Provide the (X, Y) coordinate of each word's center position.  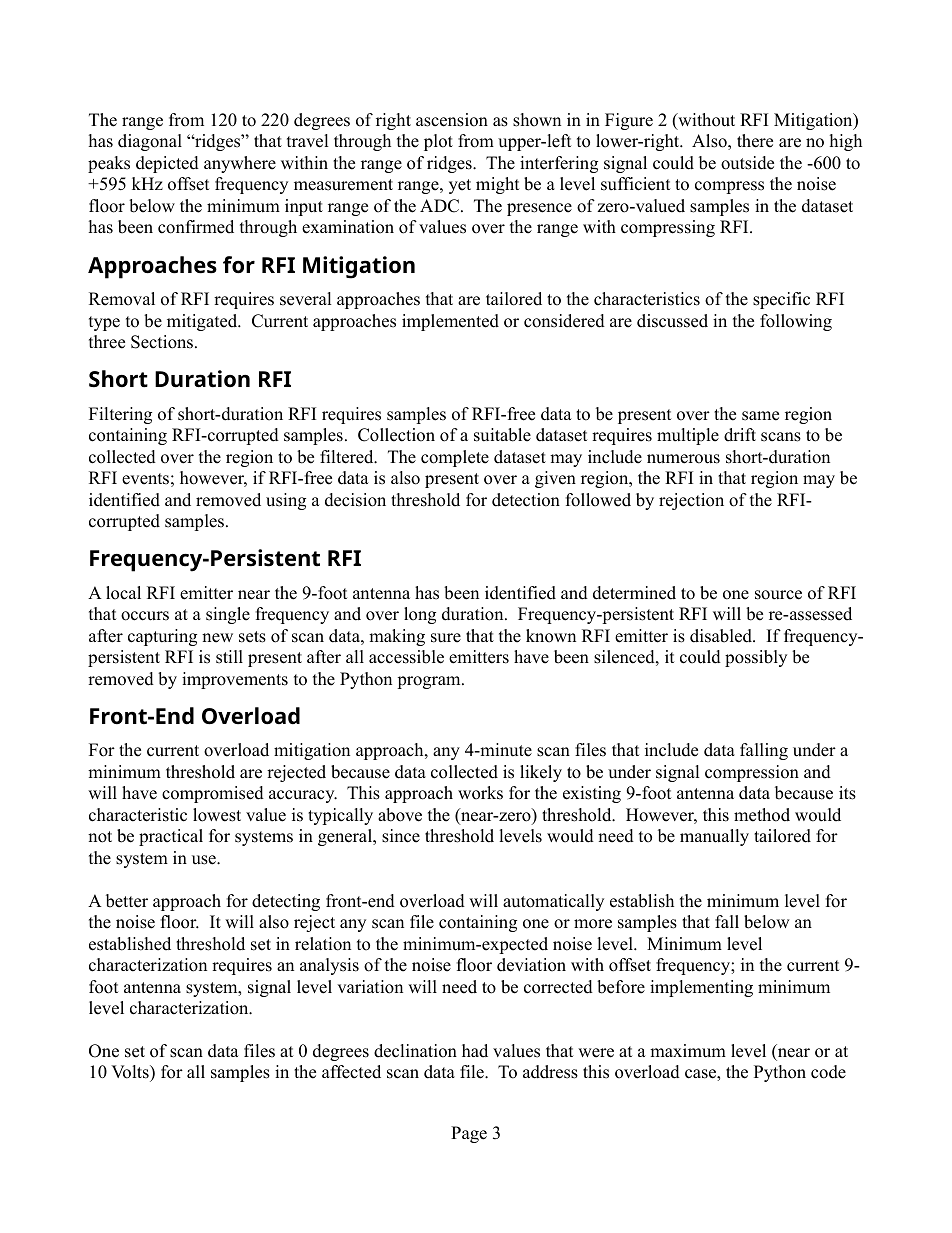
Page (469, 1134)
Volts (131, 1073)
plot (438, 142)
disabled (722, 636)
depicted (167, 164)
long (420, 615)
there (755, 141)
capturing (162, 637)
